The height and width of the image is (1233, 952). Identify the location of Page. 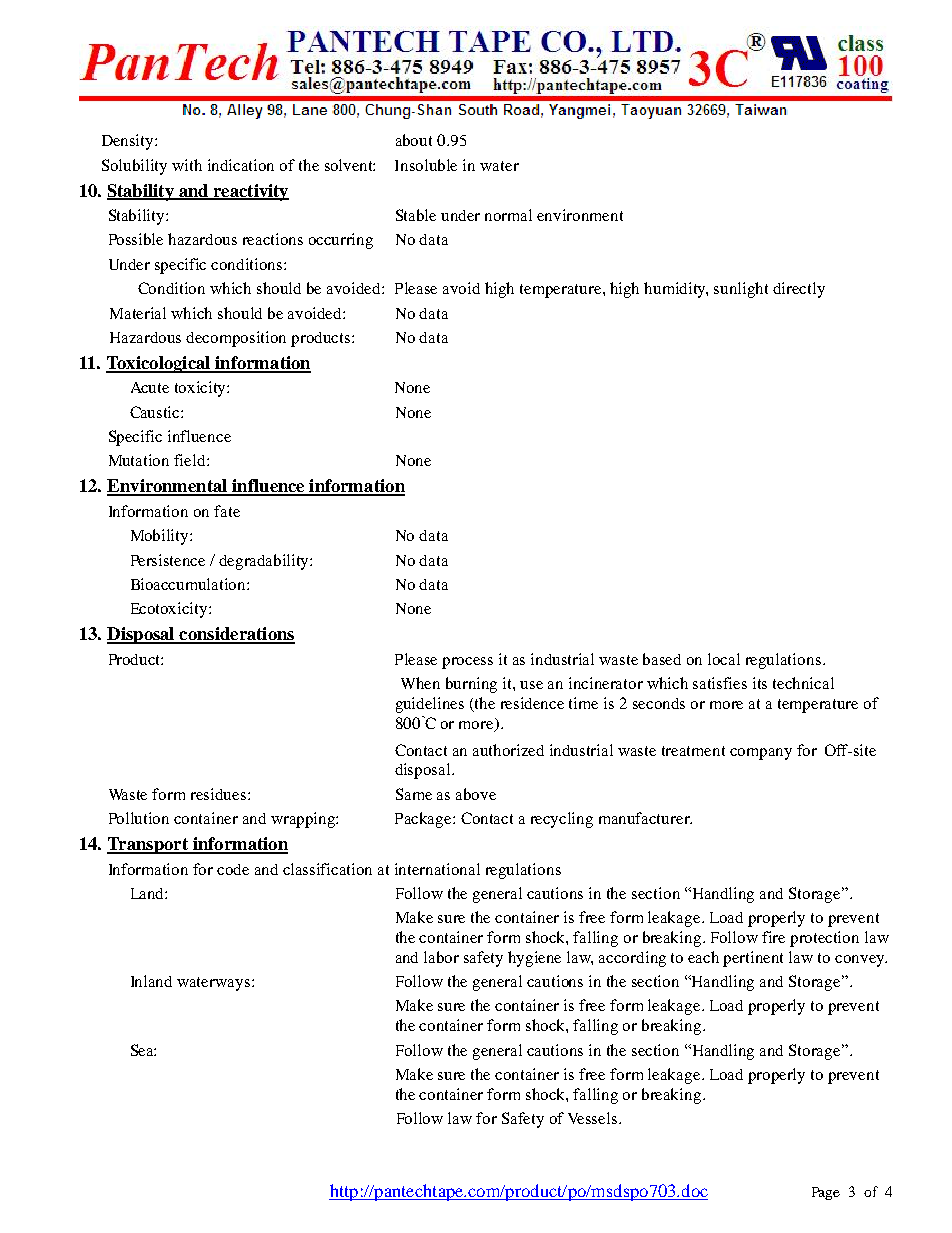
(826, 1193).
